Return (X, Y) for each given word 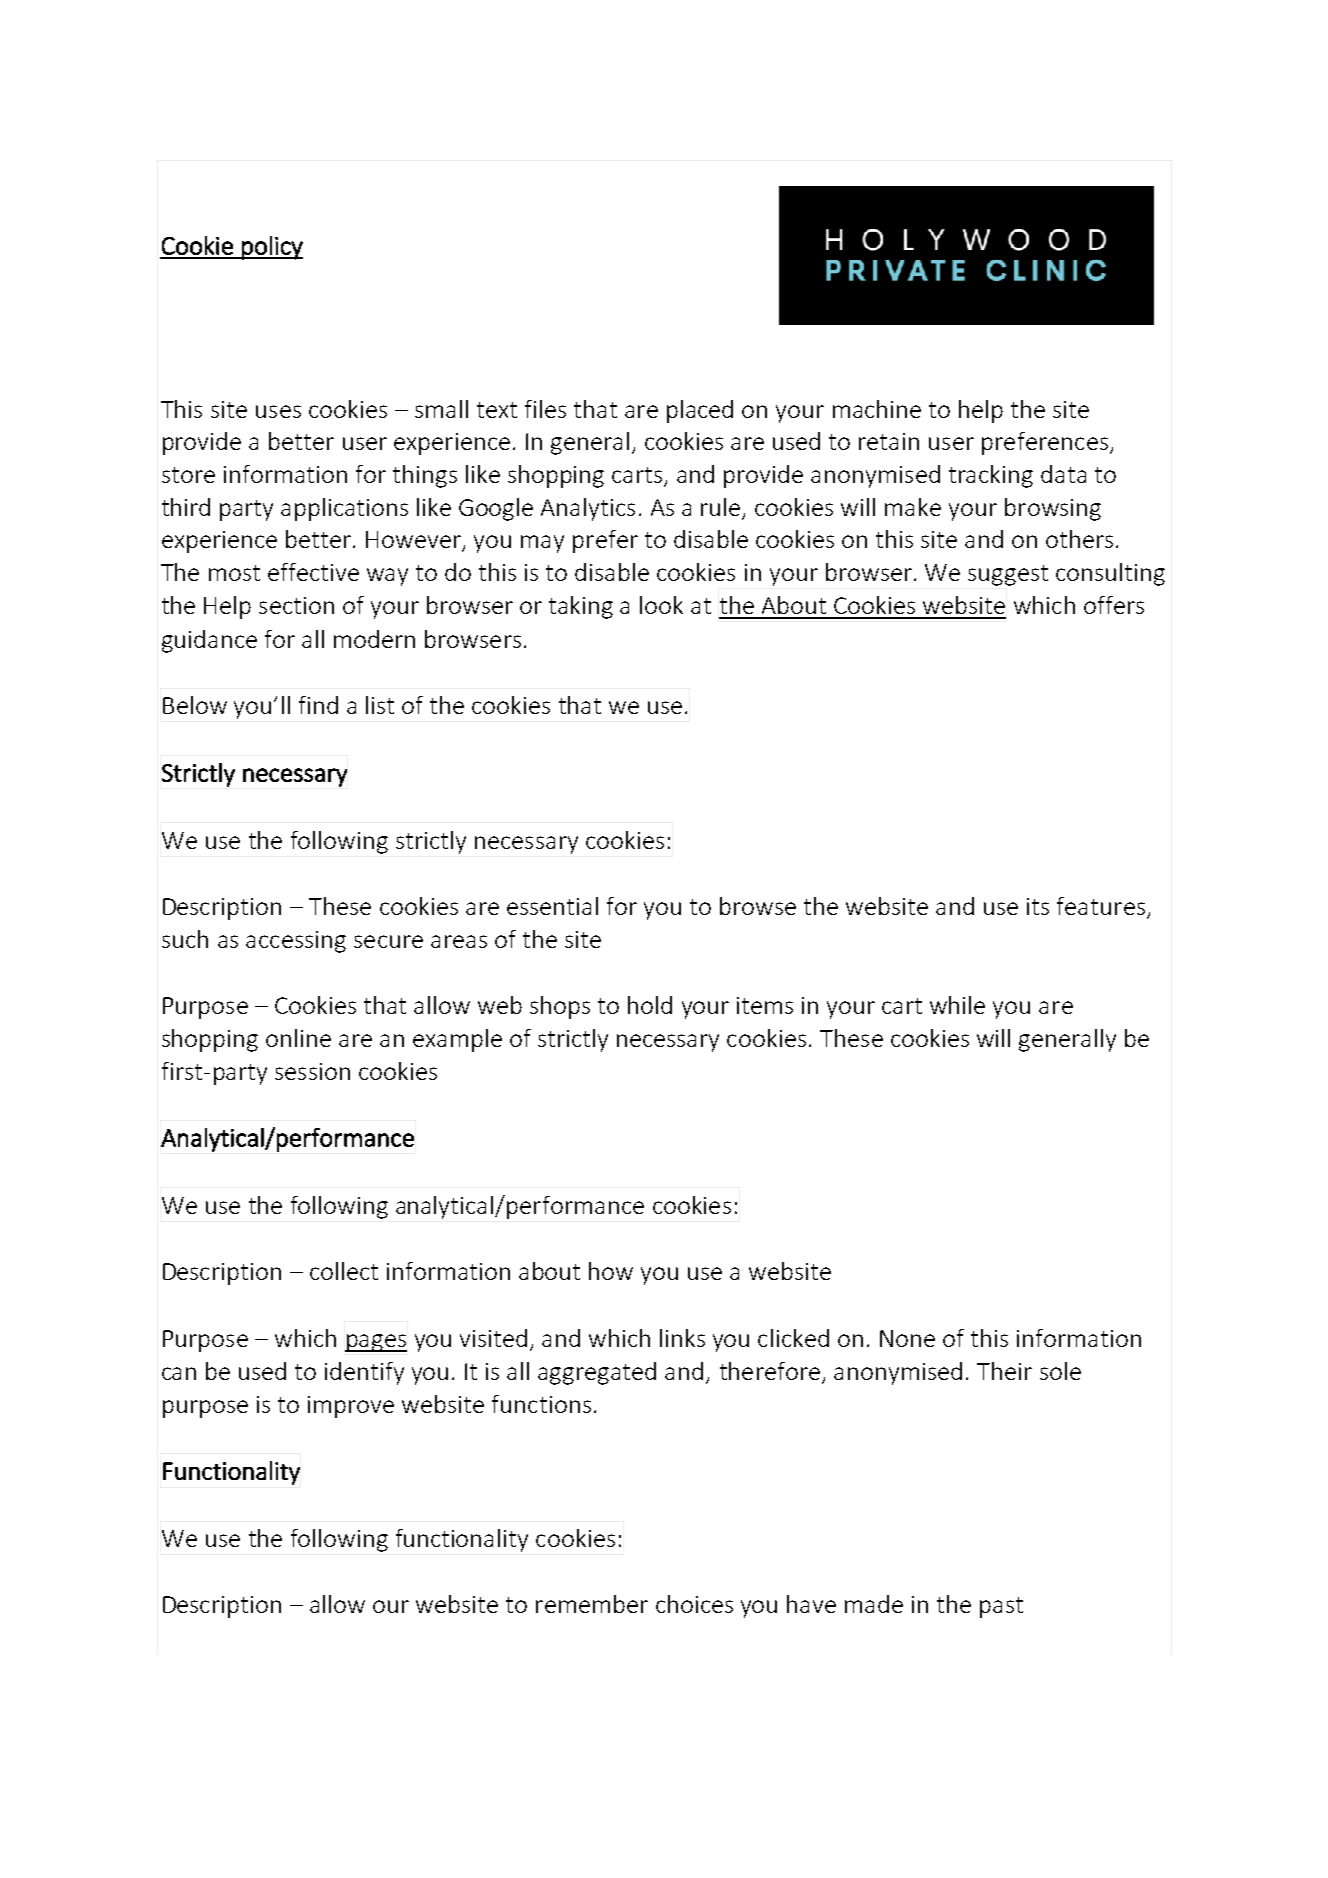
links (682, 1338)
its (1038, 906)
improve (351, 1407)
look (661, 605)
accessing (296, 942)
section (296, 605)
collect (344, 1271)
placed (700, 411)
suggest (1008, 575)
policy (271, 248)
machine (877, 409)
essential (552, 906)
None (907, 1338)
